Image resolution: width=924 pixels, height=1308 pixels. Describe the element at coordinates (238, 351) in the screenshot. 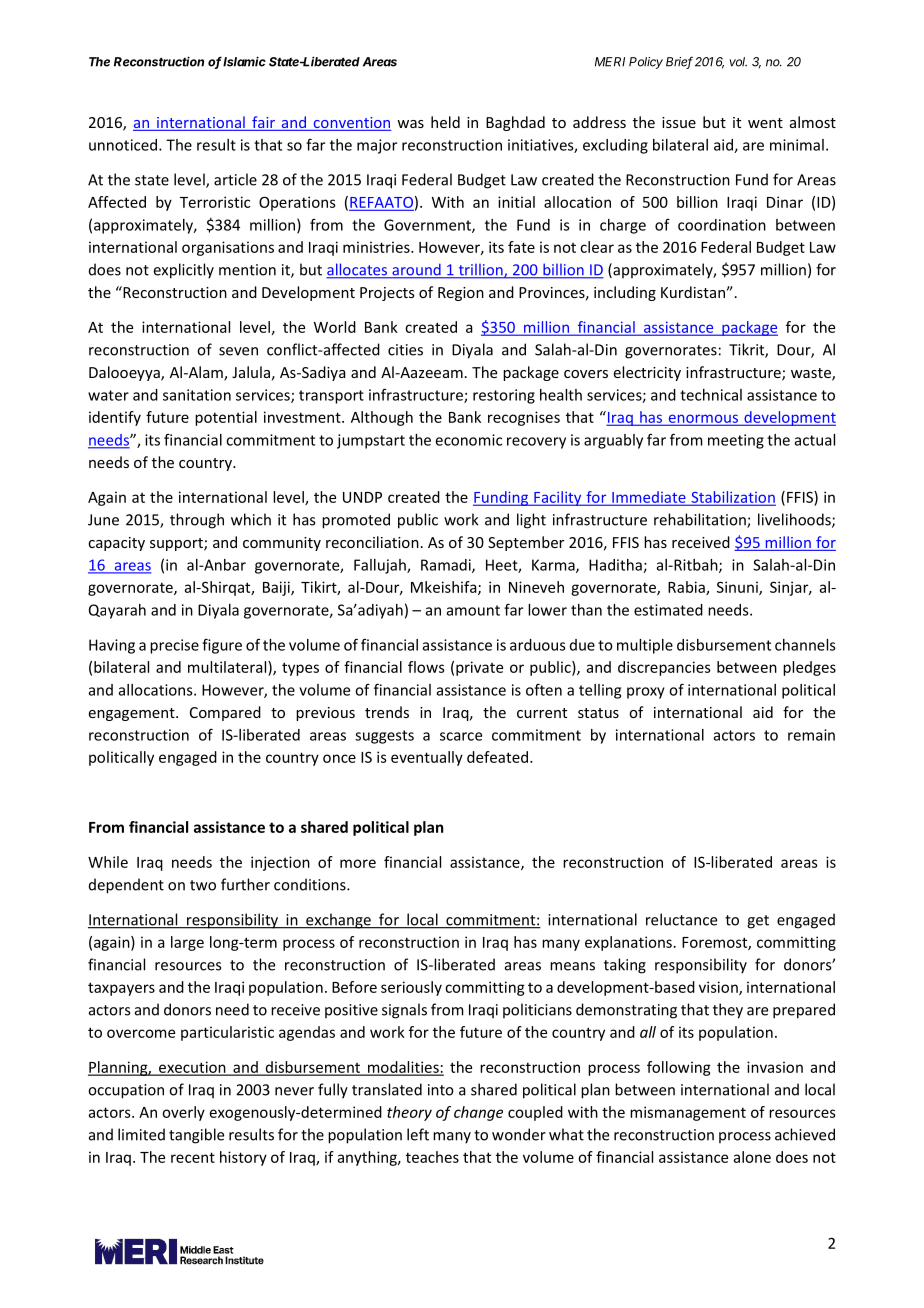

I see `seven` at that location.
